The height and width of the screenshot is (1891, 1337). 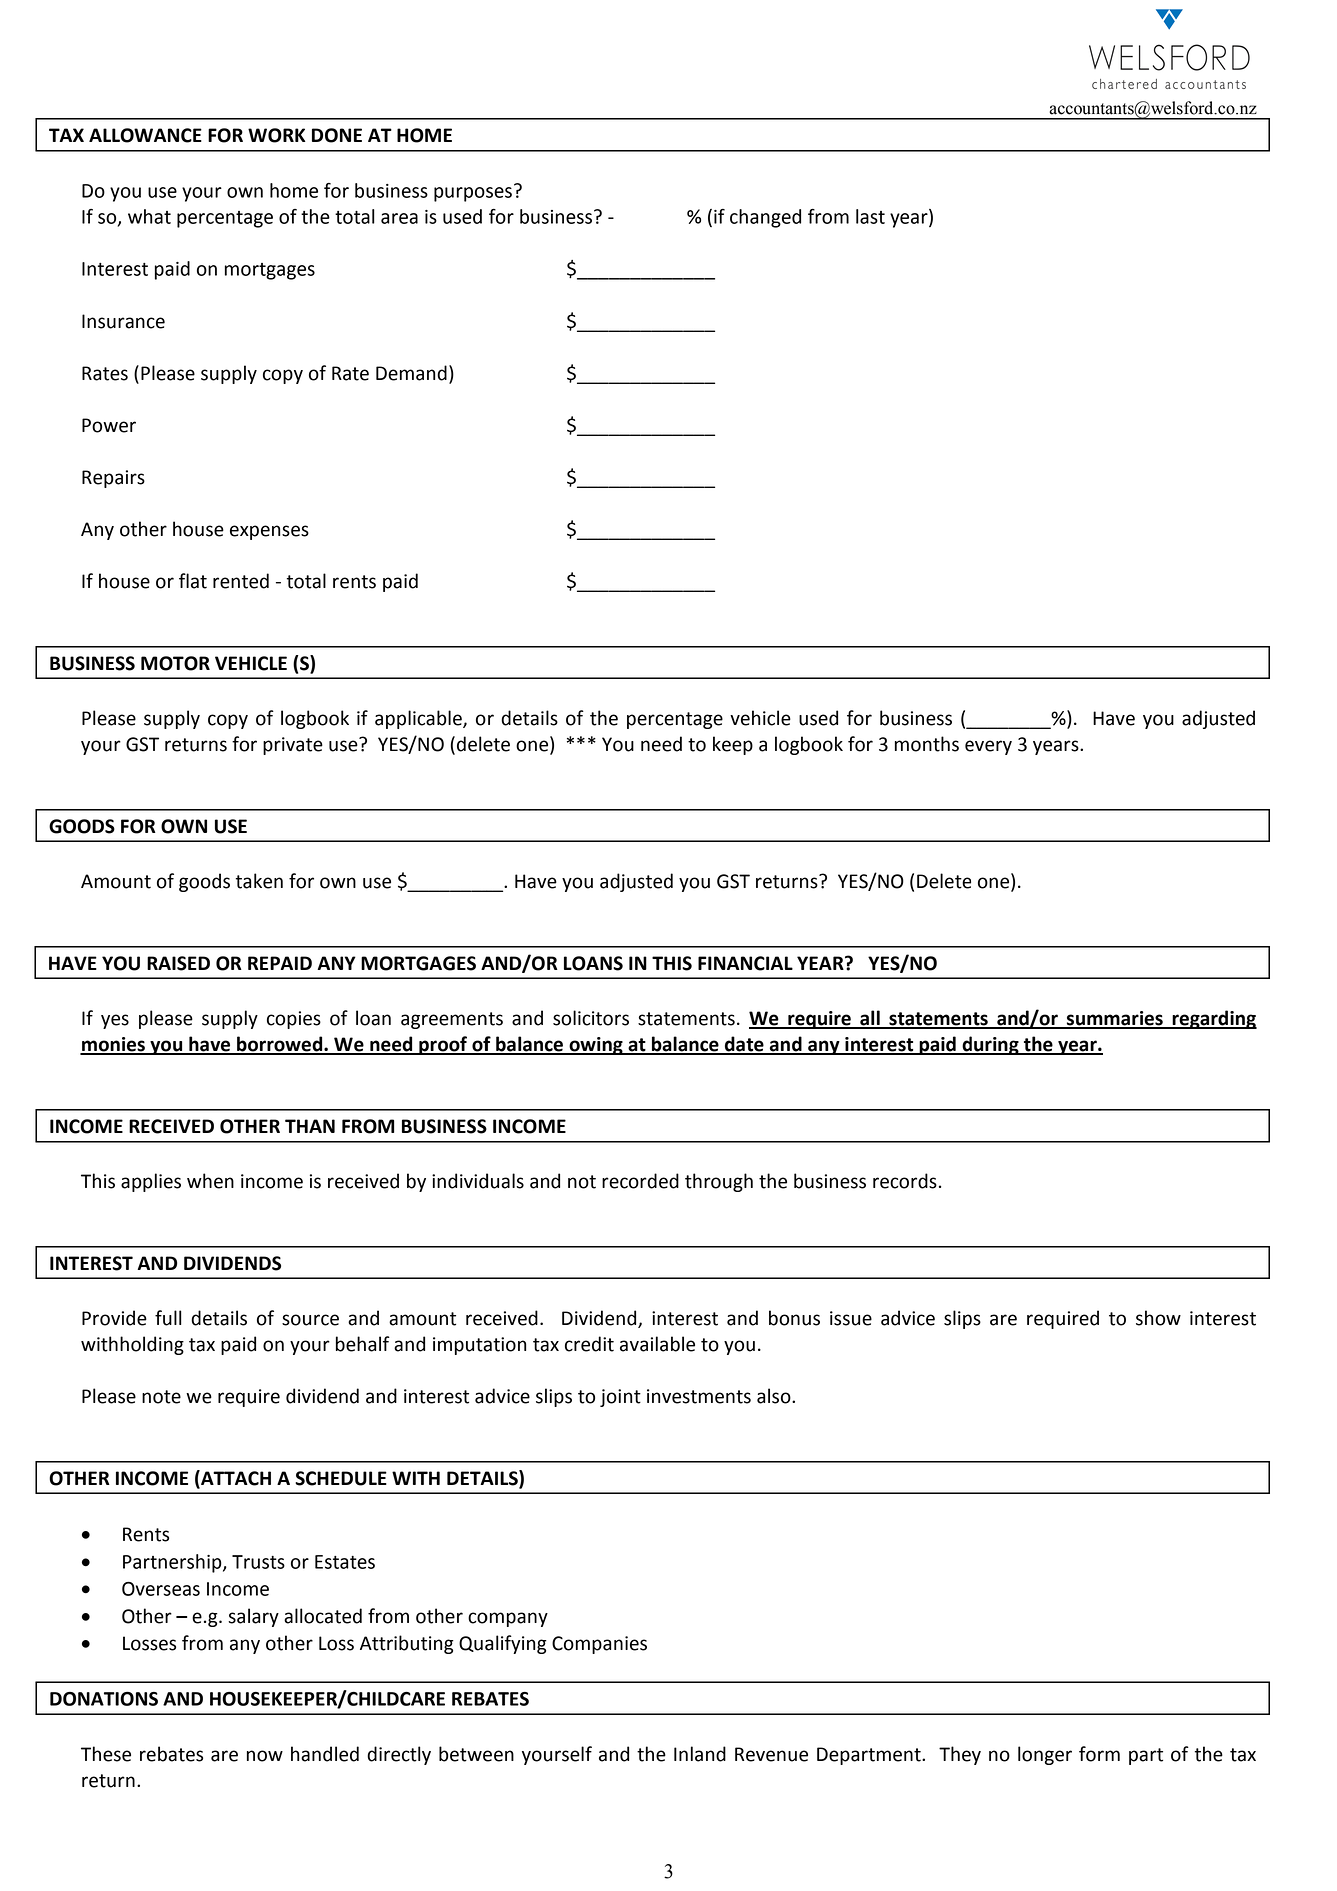 What do you see at coordinates (149, 216) in the screenshot?
I see `what` at bounding box center [149, 216].
